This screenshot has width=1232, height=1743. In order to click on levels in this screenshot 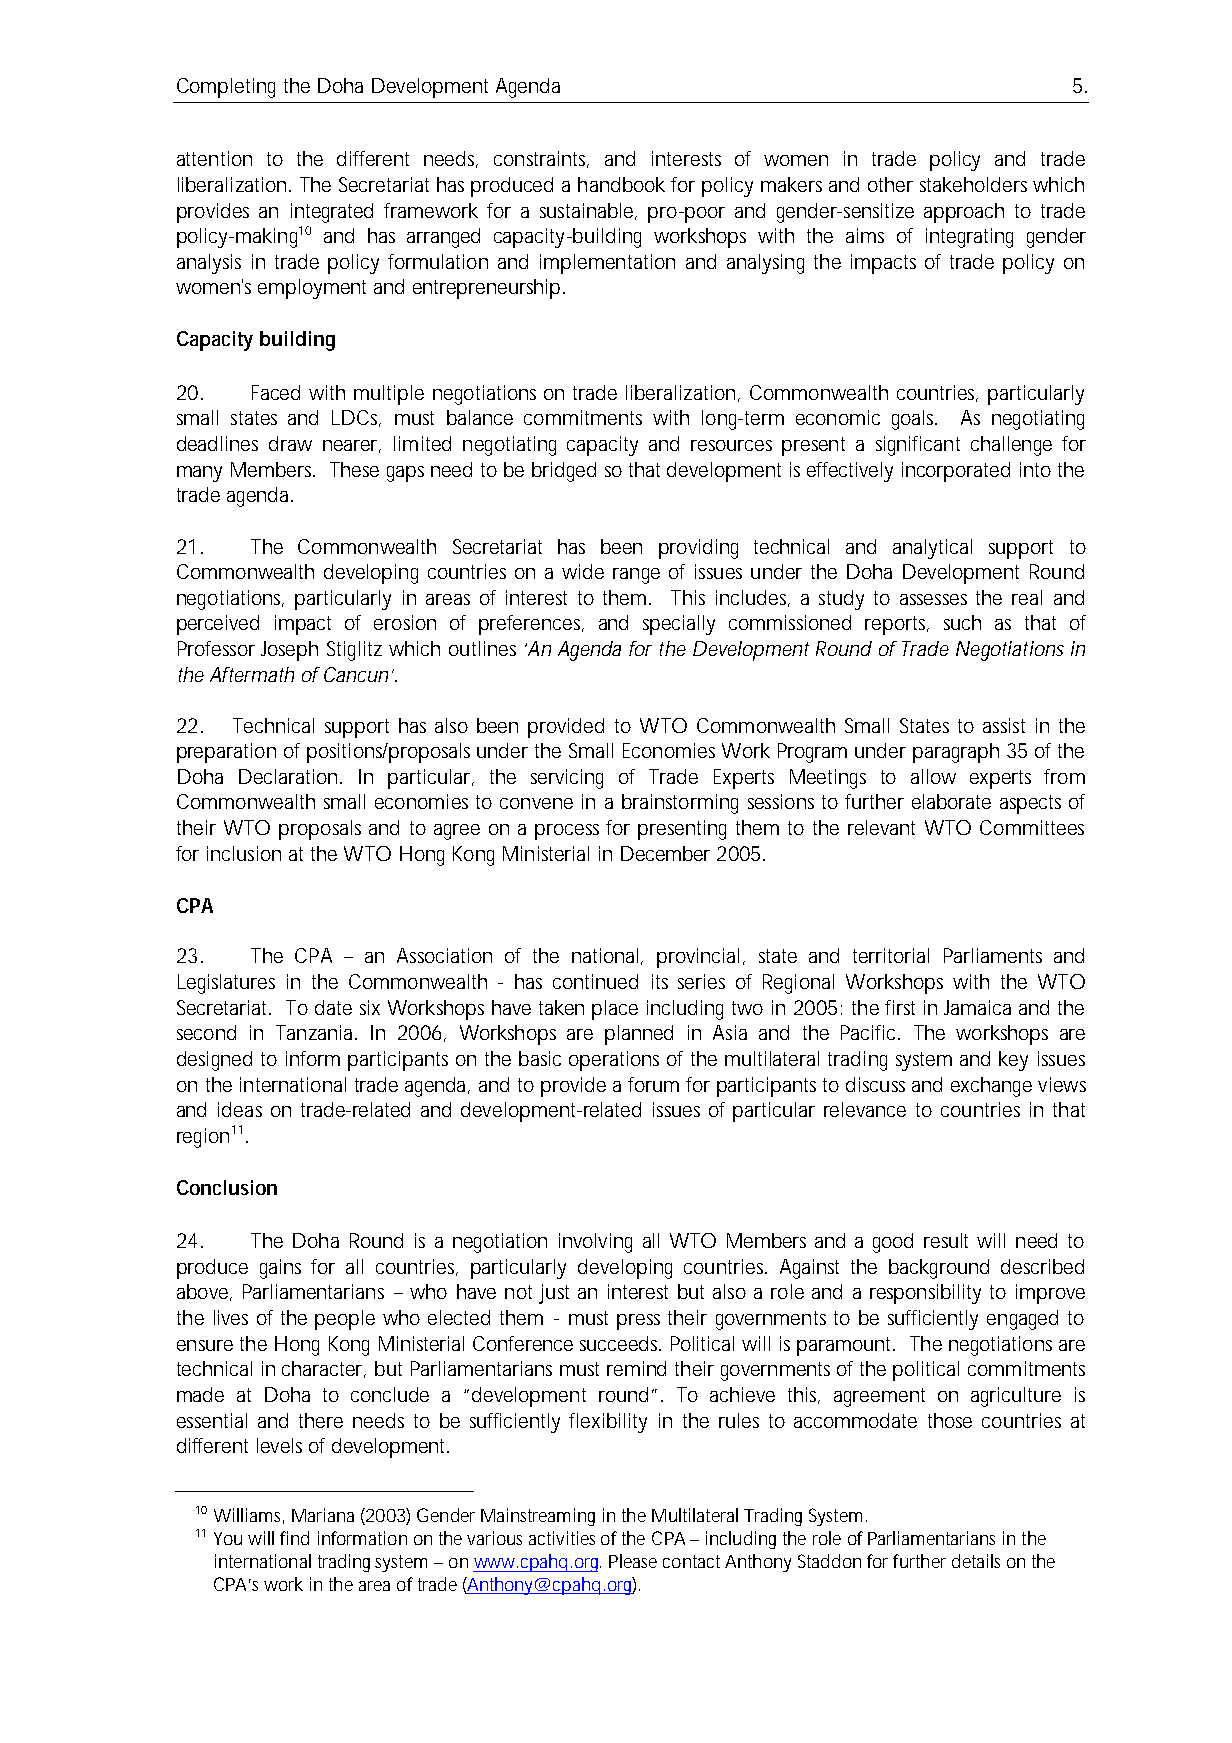, I will do `click(279, 1445)`.
